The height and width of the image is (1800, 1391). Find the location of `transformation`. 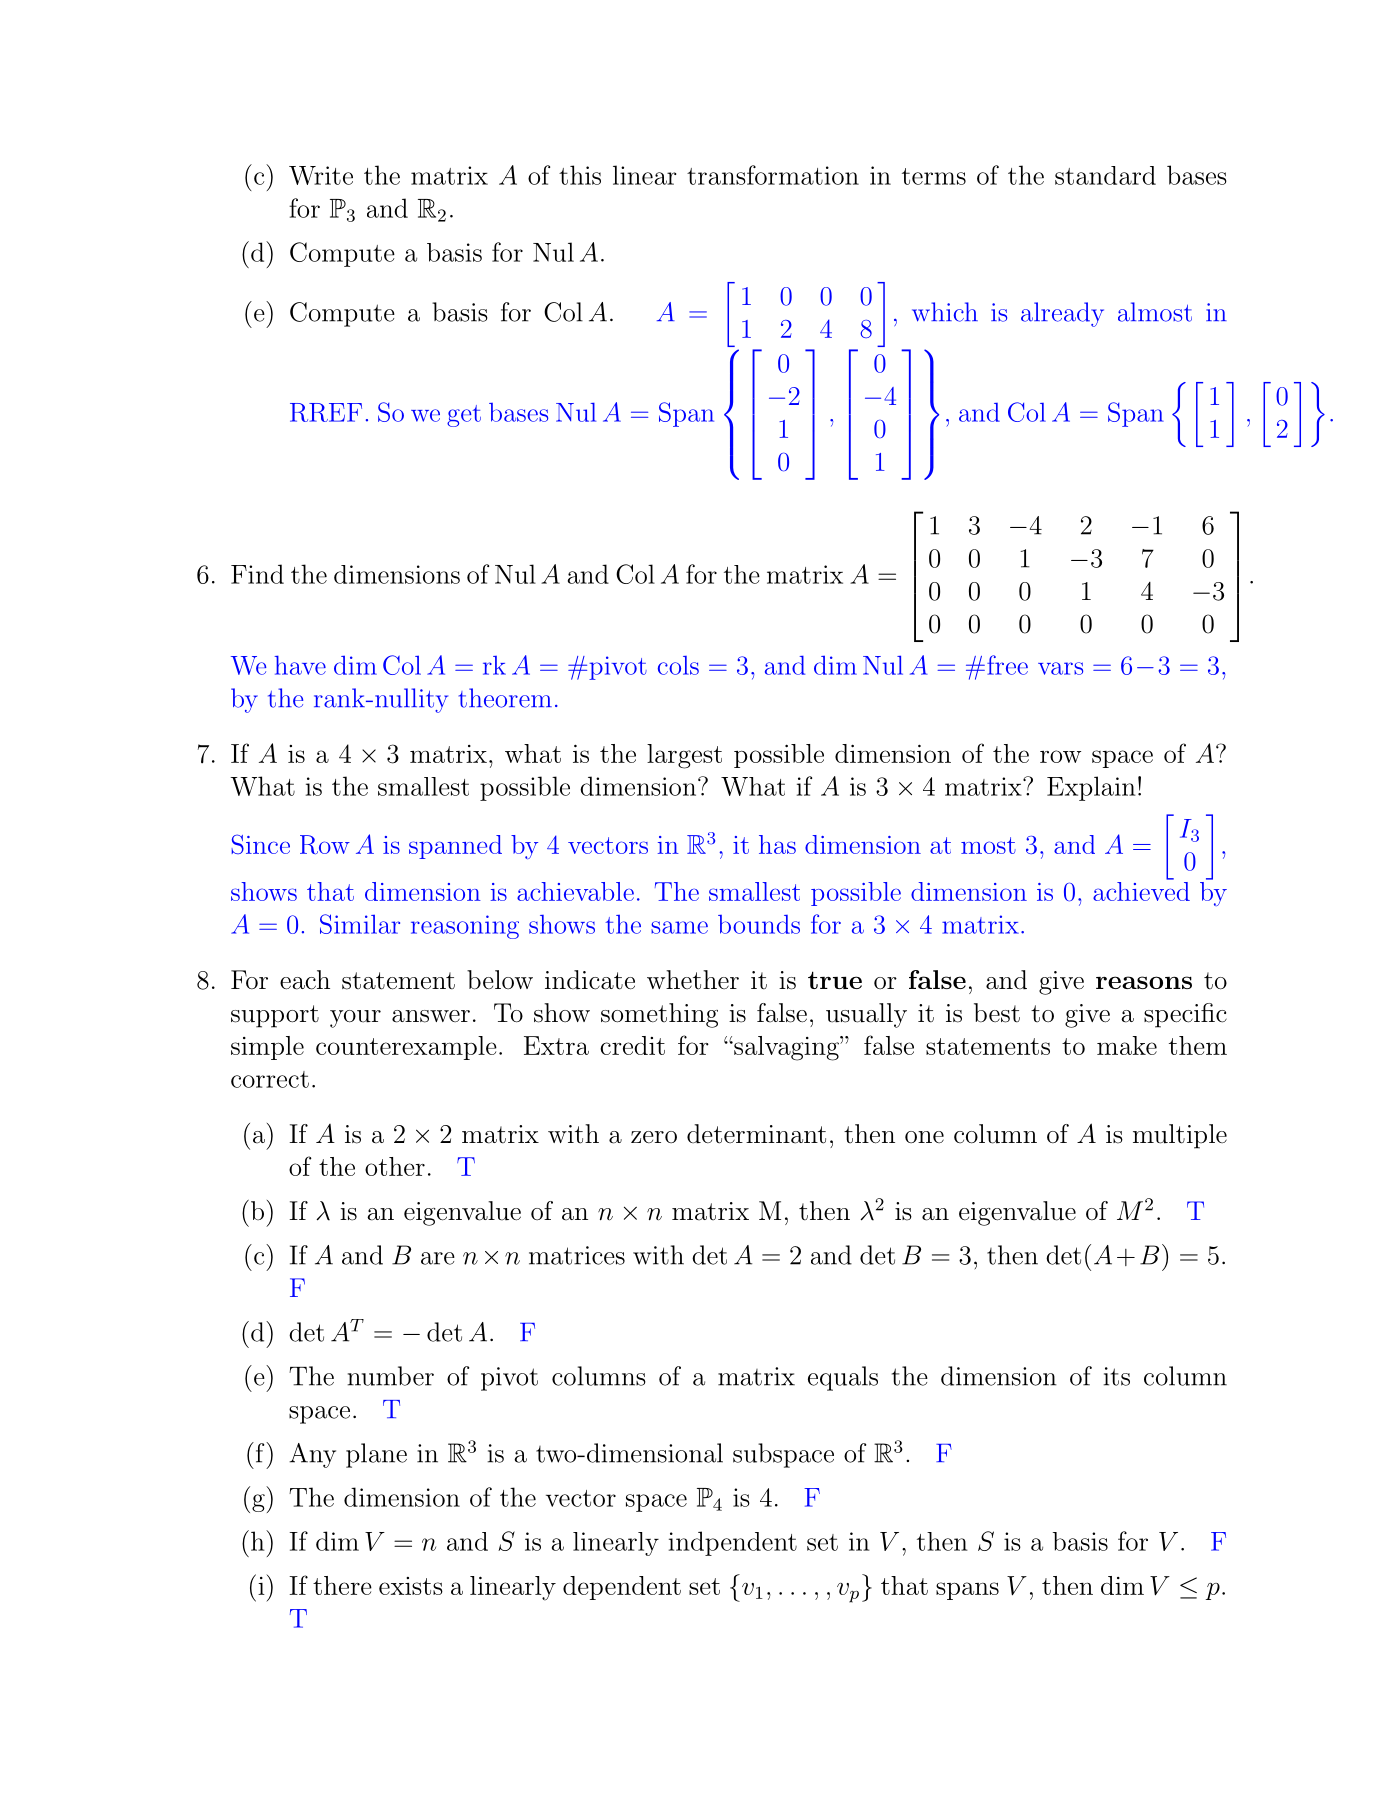

transformation is located at coordinates (773, 175).
